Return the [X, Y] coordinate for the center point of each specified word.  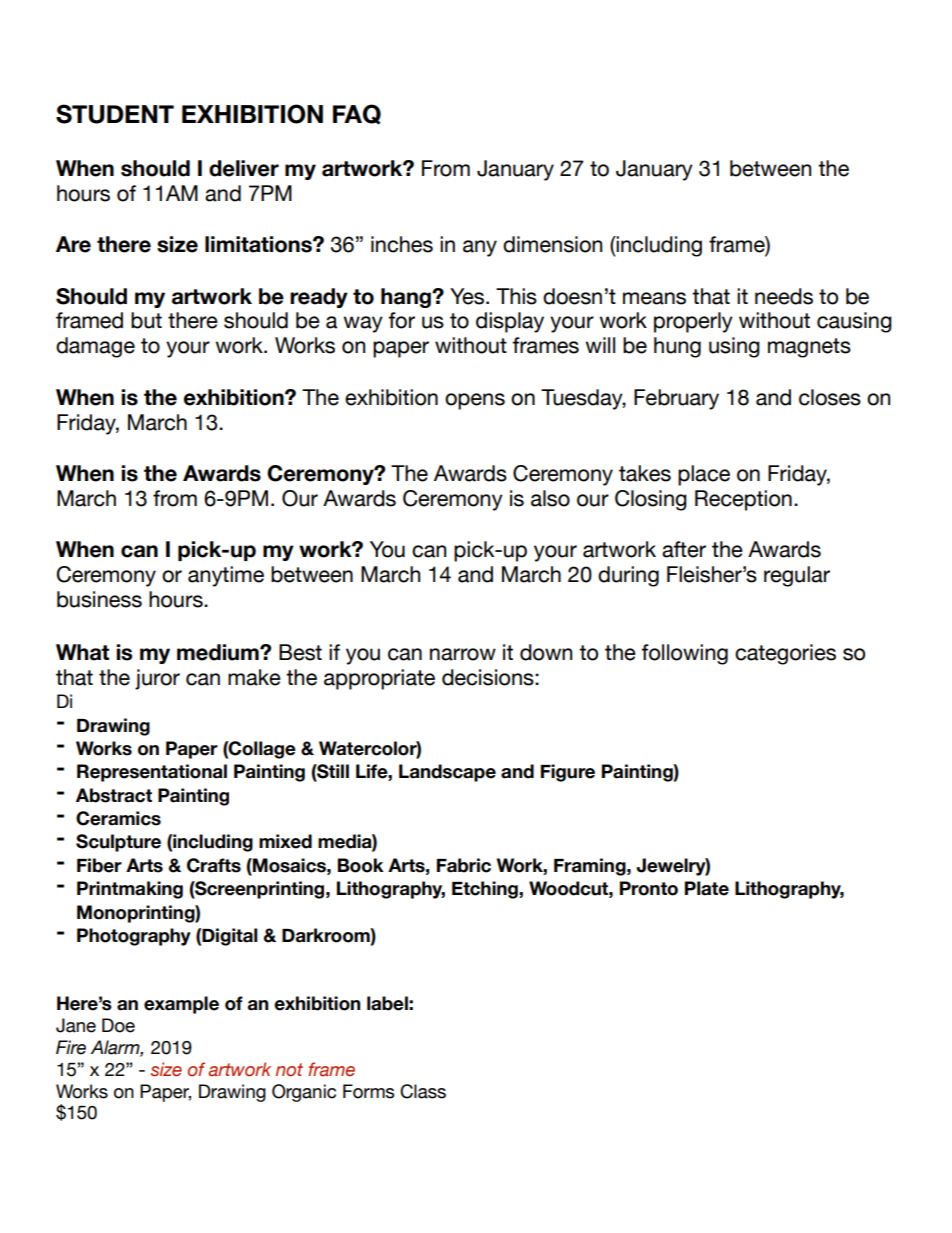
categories [785, 654]
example [181, 1005]
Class [423, 1091]
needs [784, 296]
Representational [152, 773]
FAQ [357, 114]
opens [475, 401]
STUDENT [115, 114]
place [704, 475]
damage [95, 347]
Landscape [447, 773]
